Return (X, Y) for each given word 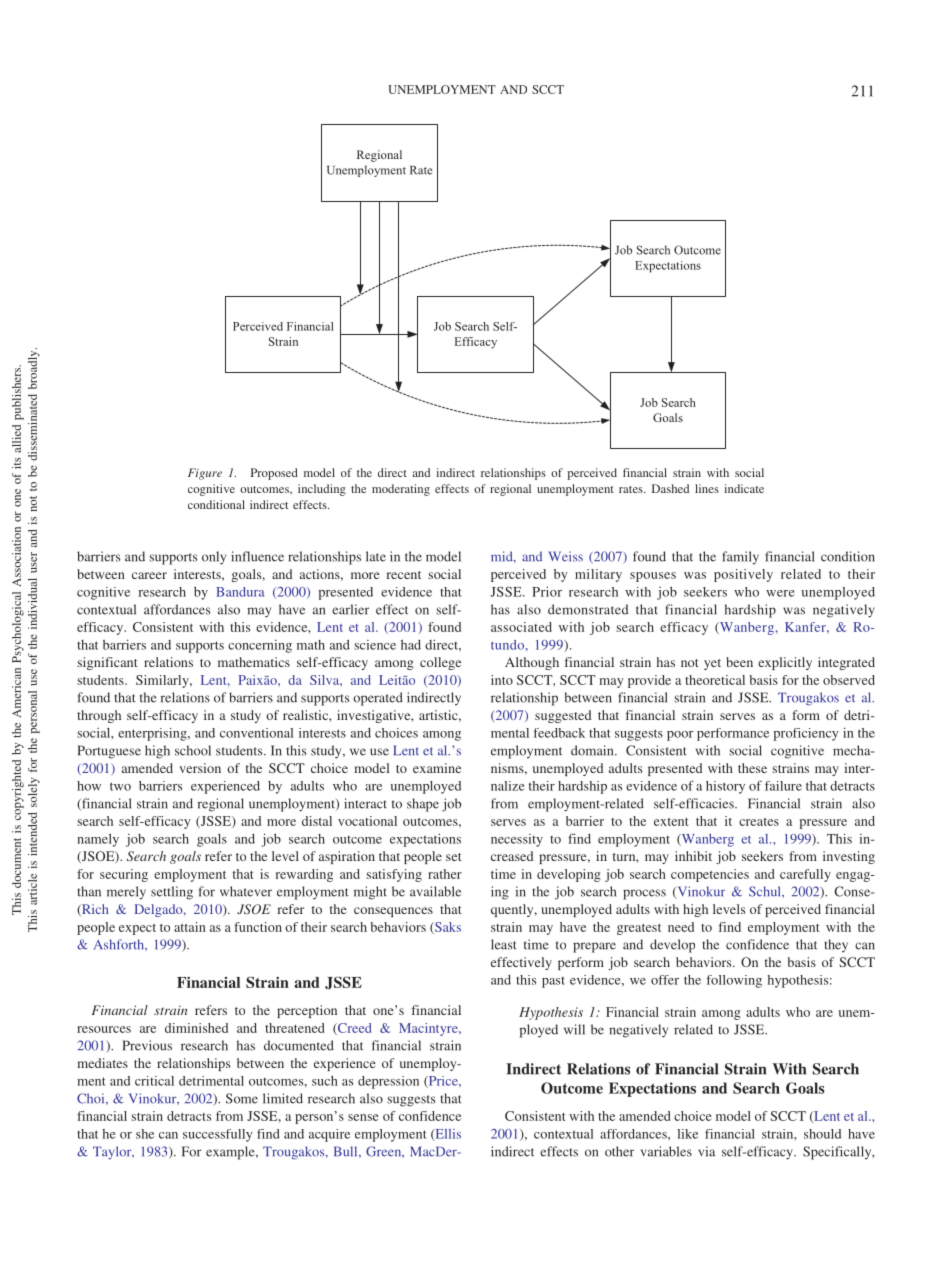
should (822, 1134)
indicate (744, 488)
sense (363, 1117)
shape (423, 805)
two (120, 786)
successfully (218, 1135)
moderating (401, 490)
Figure (205, 474)
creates (759, 822)
